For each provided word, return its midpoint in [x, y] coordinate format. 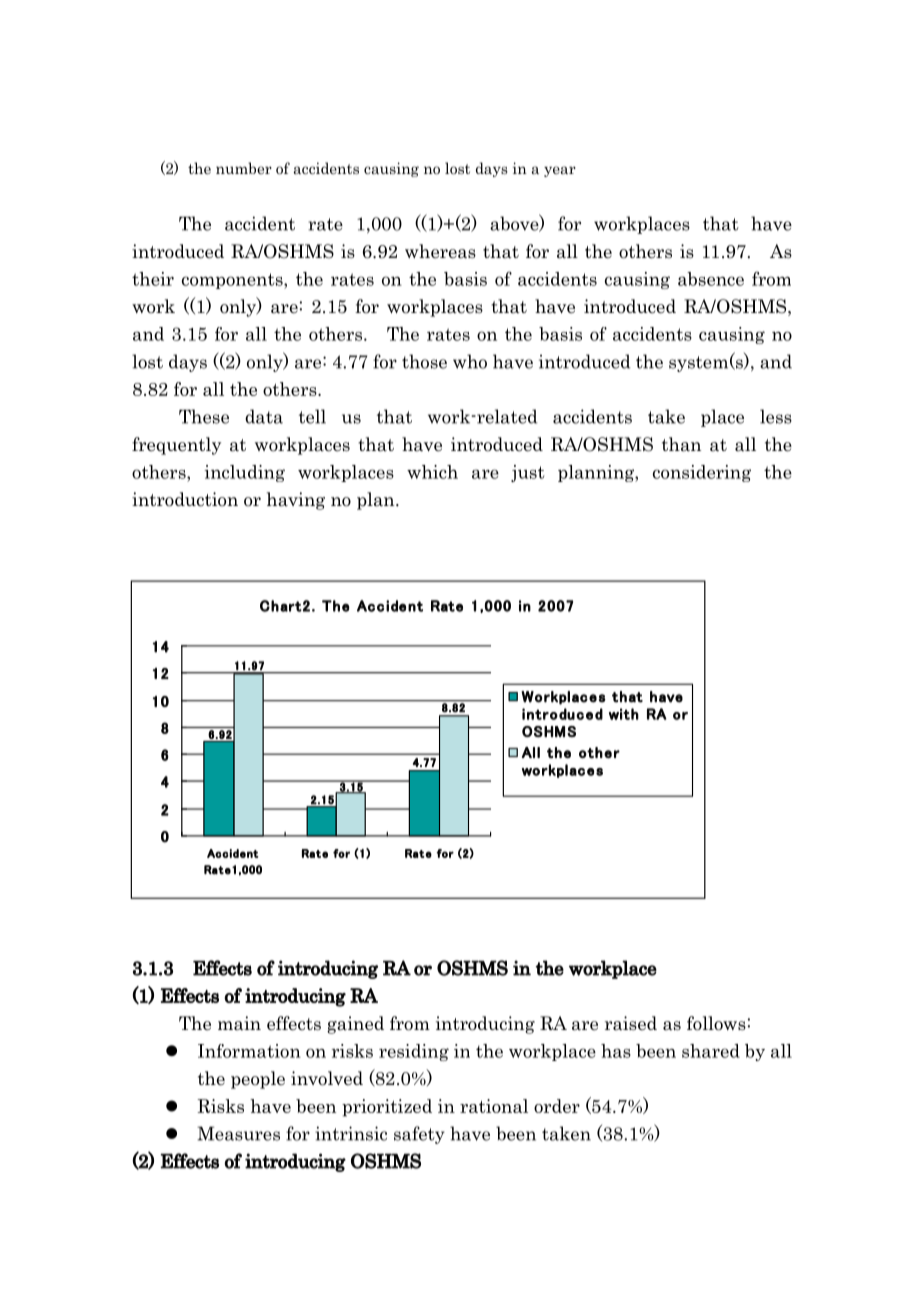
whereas [440, 251]
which [432, 472]
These [204, 416]
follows [716, 1023]
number [244, 168]
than [681, 444]
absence [711, 279]
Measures [238, 1133]
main [239, 1023]
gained [355, 1025]
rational [494, 1106]
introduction [185, 499]
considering [702, 473]
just [528, 473]
